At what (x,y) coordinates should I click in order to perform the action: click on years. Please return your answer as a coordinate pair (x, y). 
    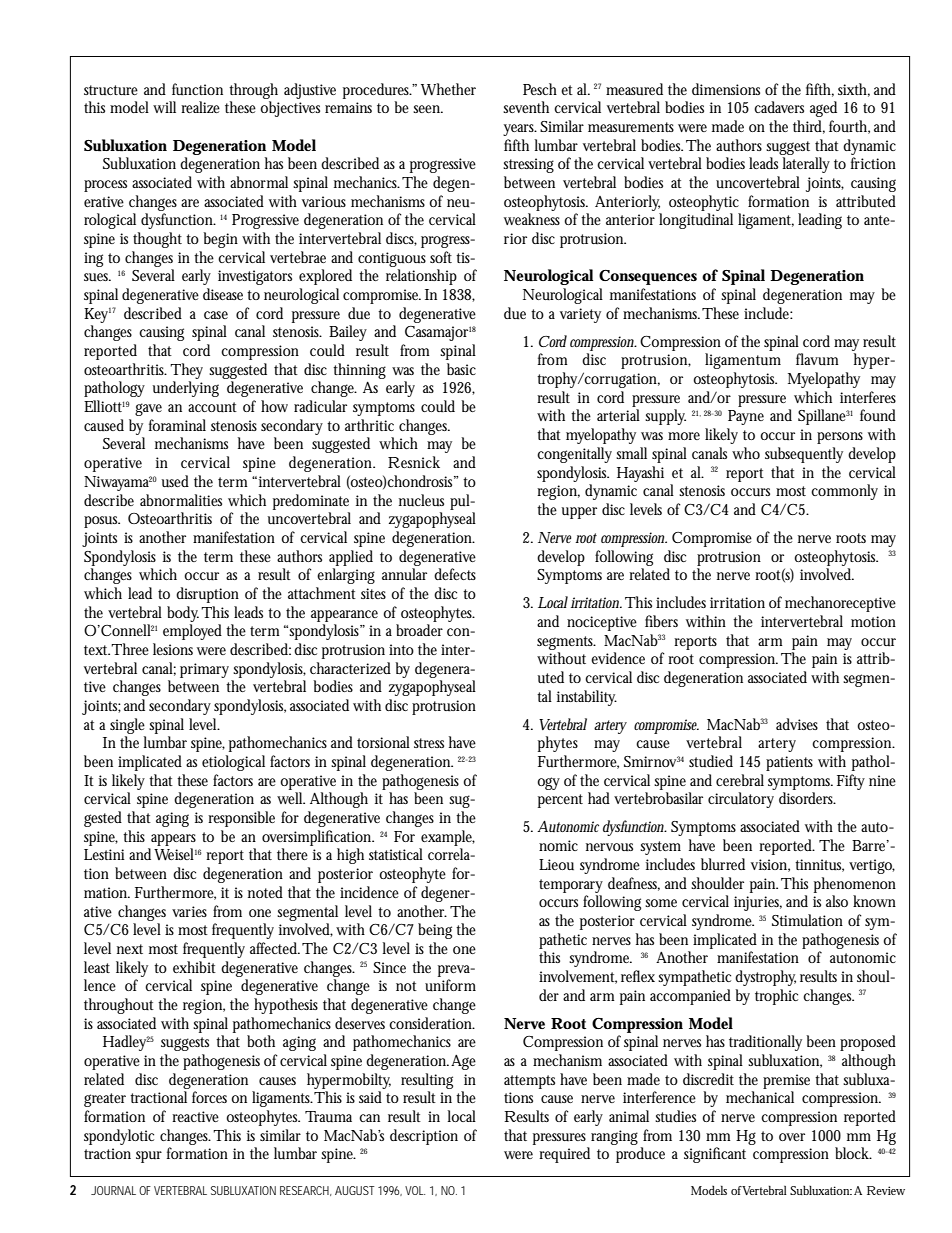
    Looking at the image, I should click on (520, 130).
